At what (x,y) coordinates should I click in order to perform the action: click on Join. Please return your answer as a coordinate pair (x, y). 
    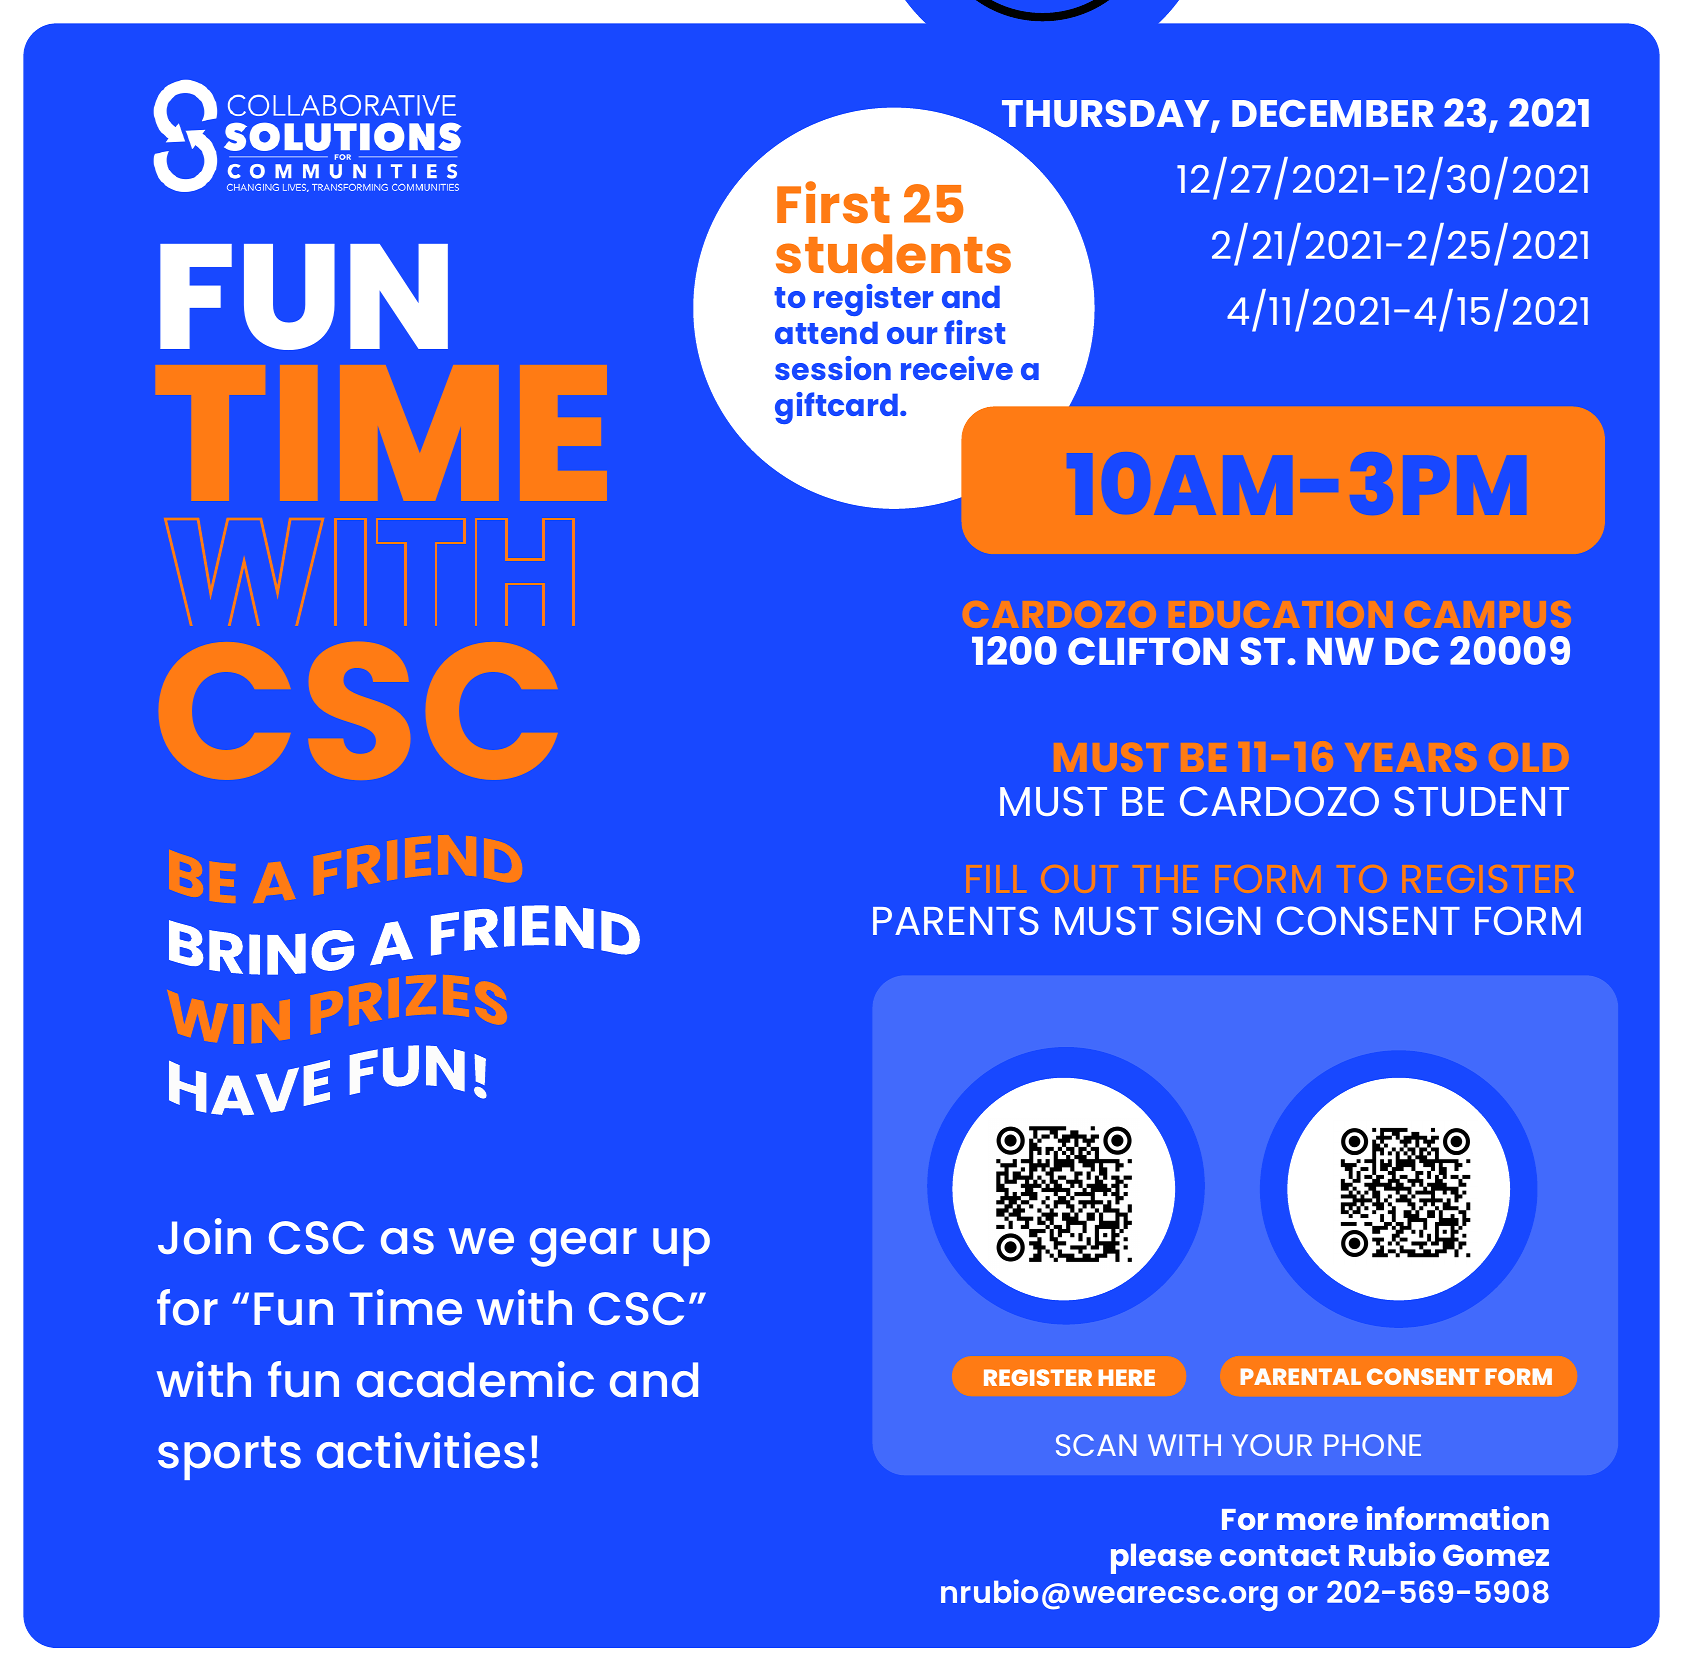
    Looking at the image, I should click on (204, 1236).
